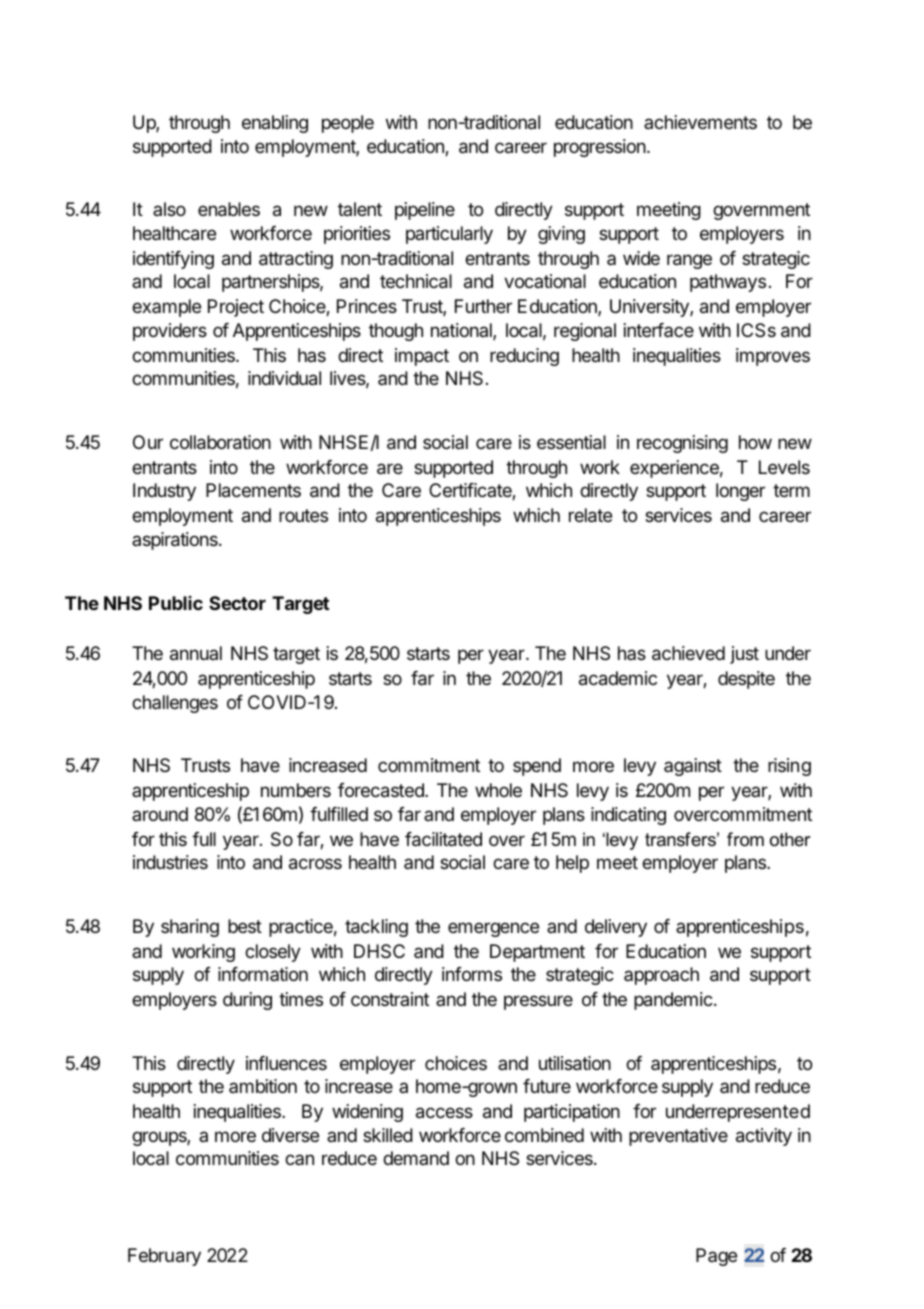 The image size is (924, 1309). What do you see at coordinates (164, 1257) in the image?
I see `February` at bounding box center [164, 1257].
